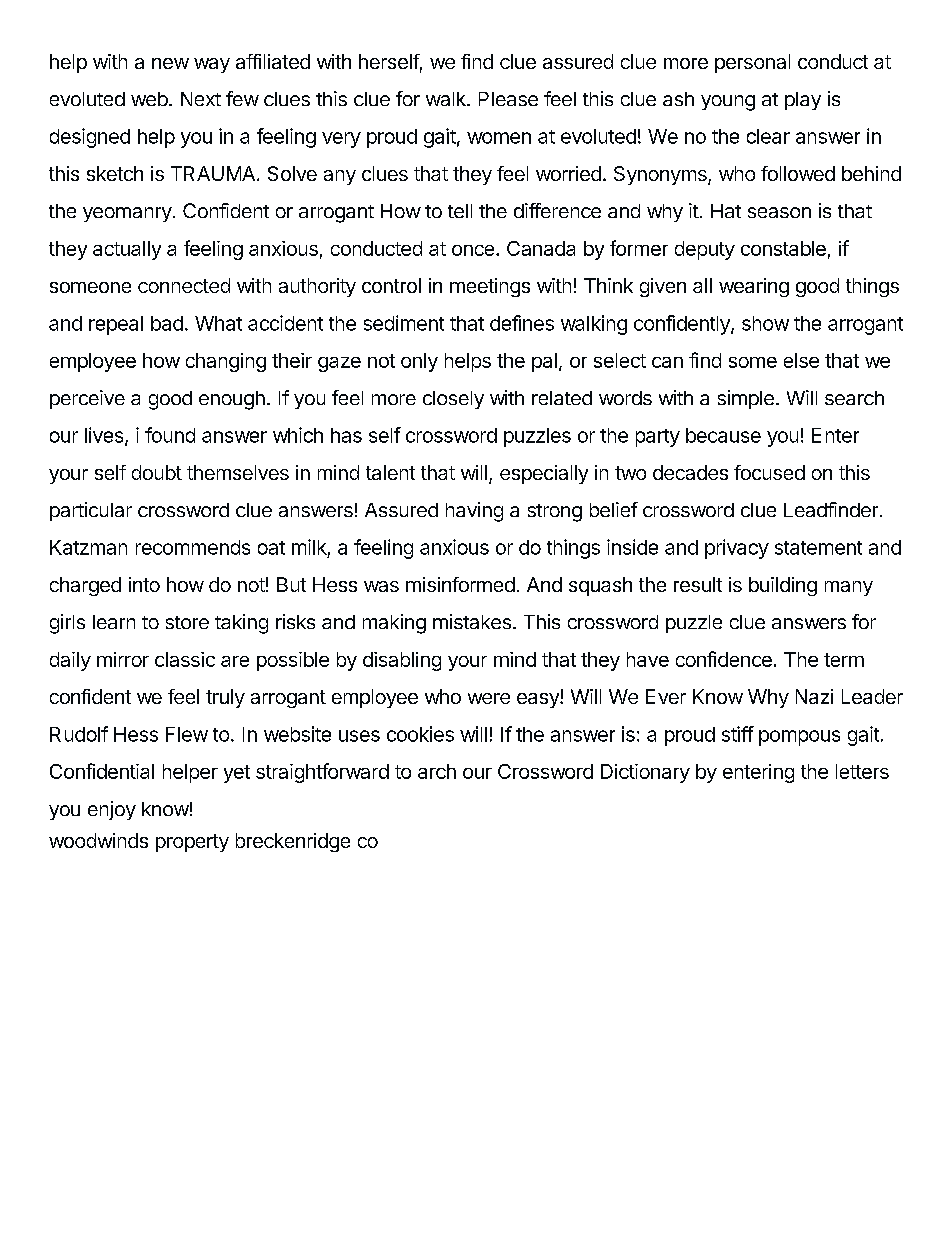  I want to click on once, so click(473, 250).
